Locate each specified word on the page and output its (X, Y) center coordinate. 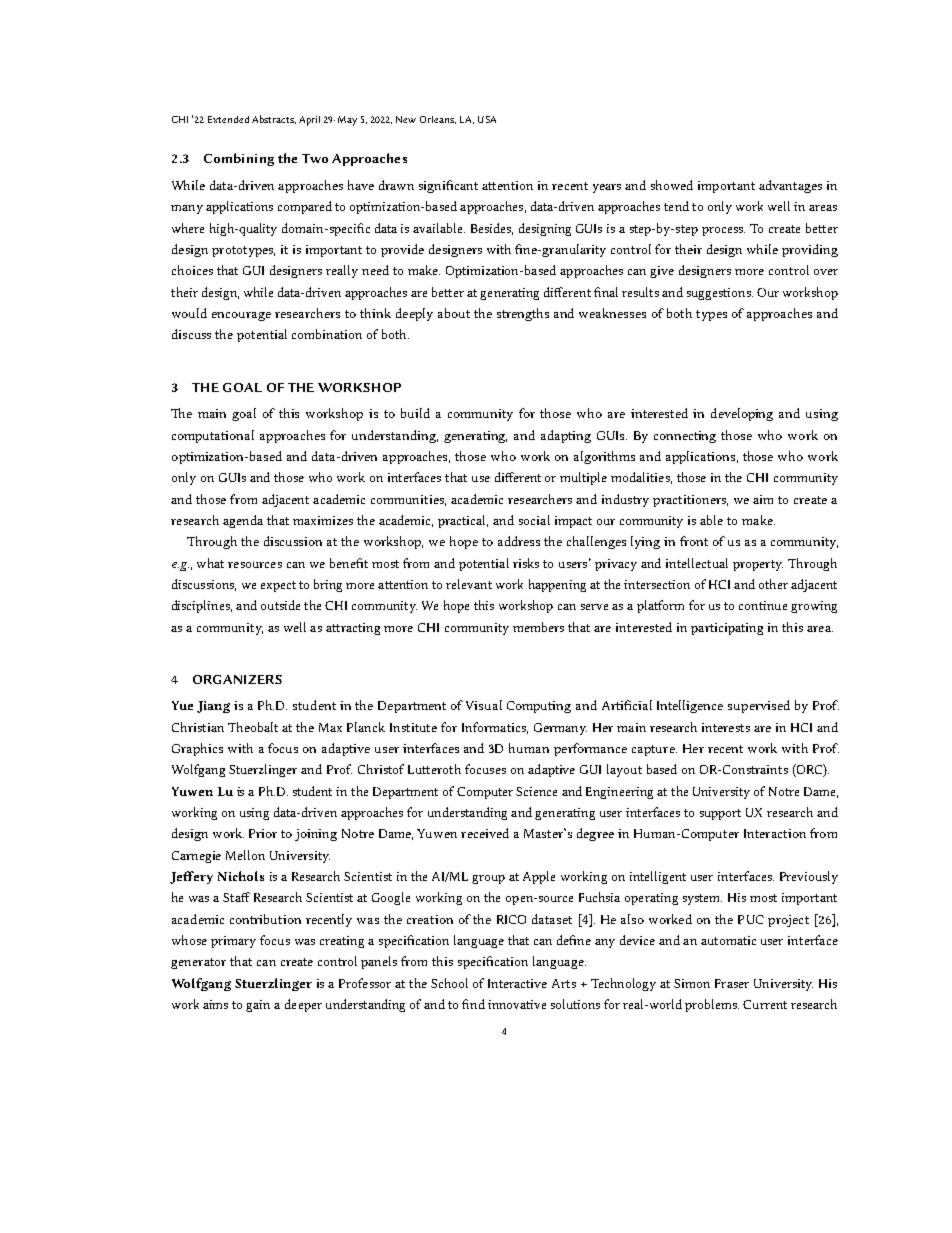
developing (742, 414)
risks (526, 563)
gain (258, 1006)
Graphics (197, 749)
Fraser (732, 983)
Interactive (517, 983)
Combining (239, 159)
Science (536, 791)
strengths (523, 314)
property (758, 565)
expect (278, 586)
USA (487, 119)
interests (726, 727)
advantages (790, 186)
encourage (241, 316)
